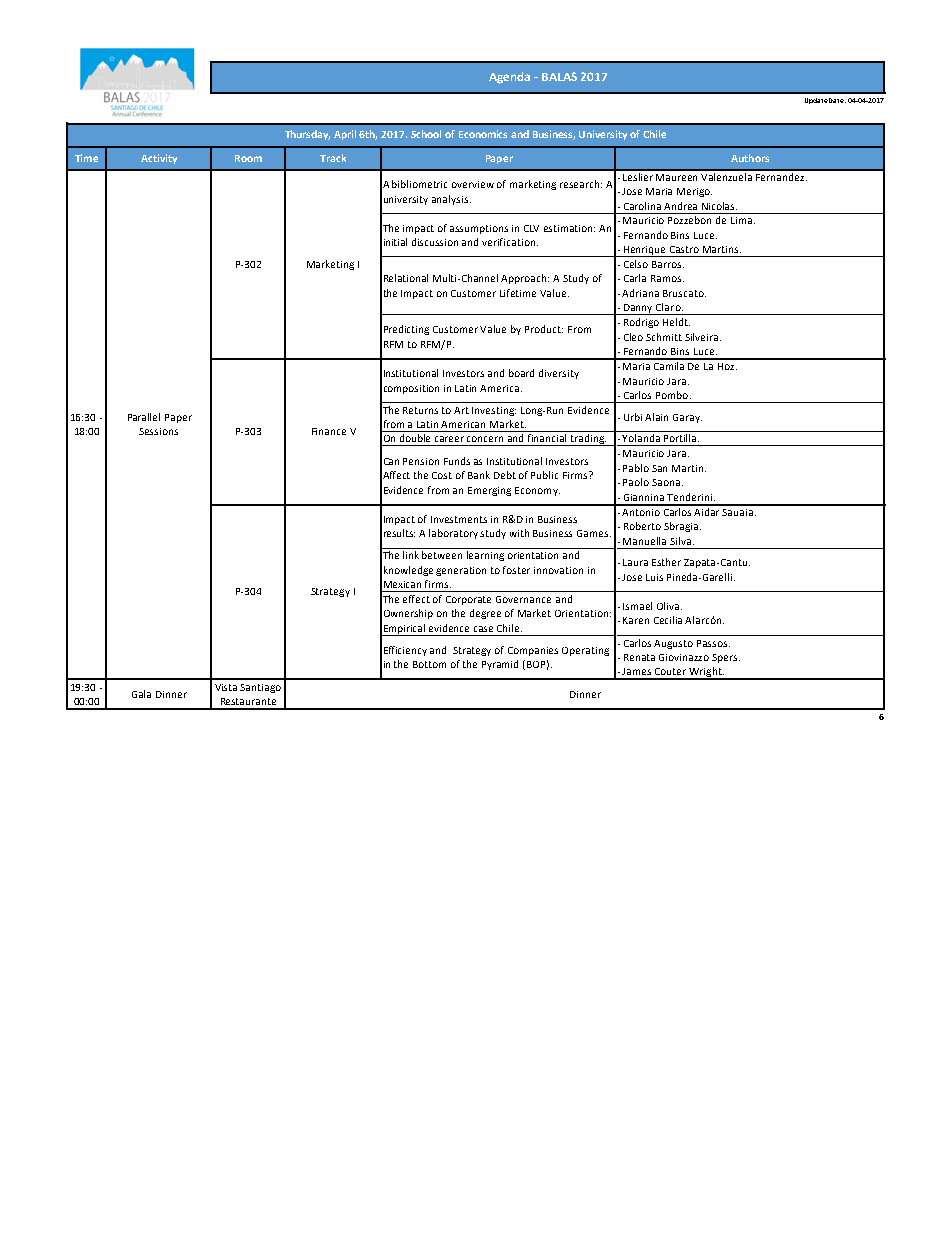 The width and height of the screenshot is (952, 1233). What do you see at coordinates (435, 242) in the screenshot?
I see `discussion` at bounding box center [435, 242].
